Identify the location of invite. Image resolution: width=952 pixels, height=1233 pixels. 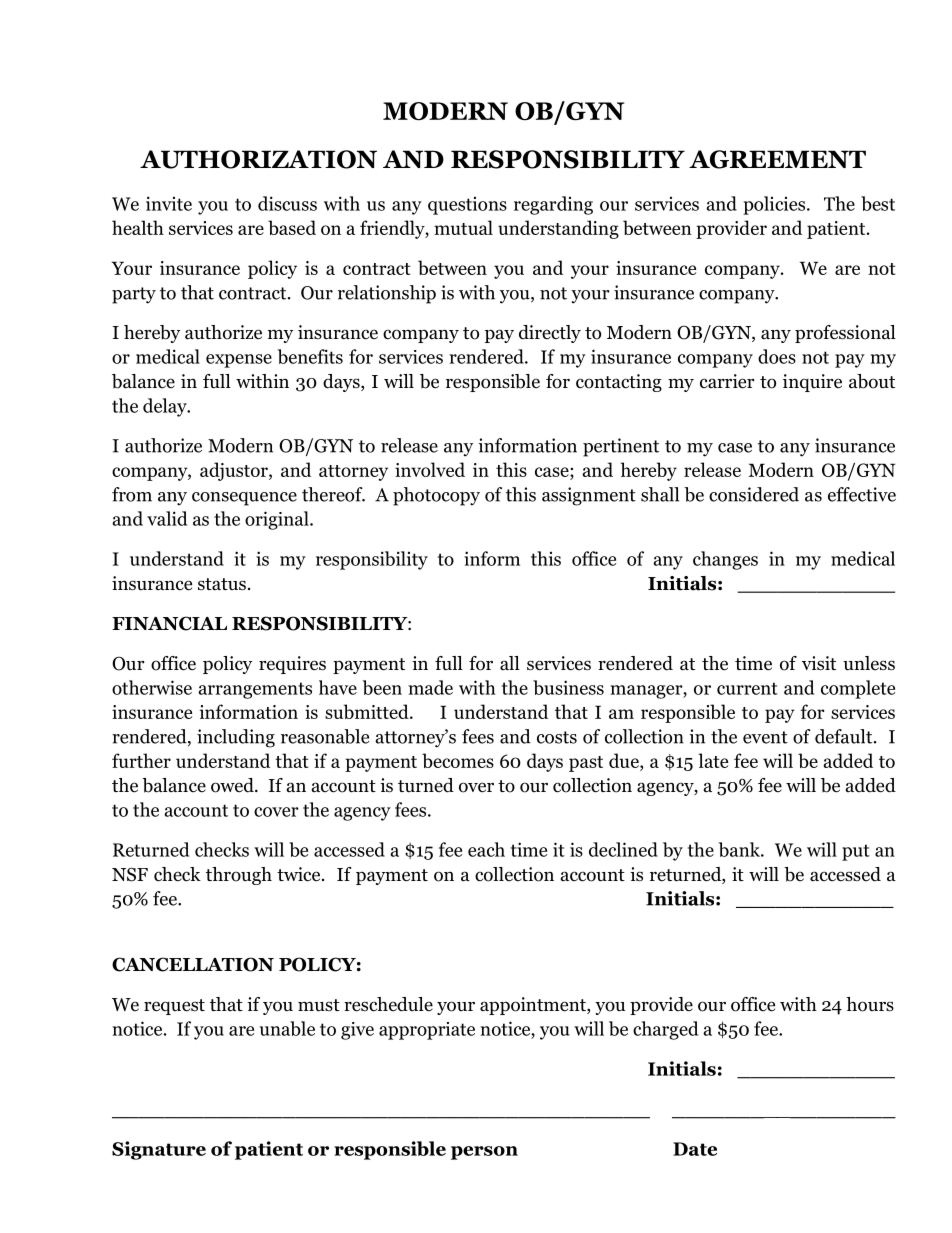
(169, 203).
